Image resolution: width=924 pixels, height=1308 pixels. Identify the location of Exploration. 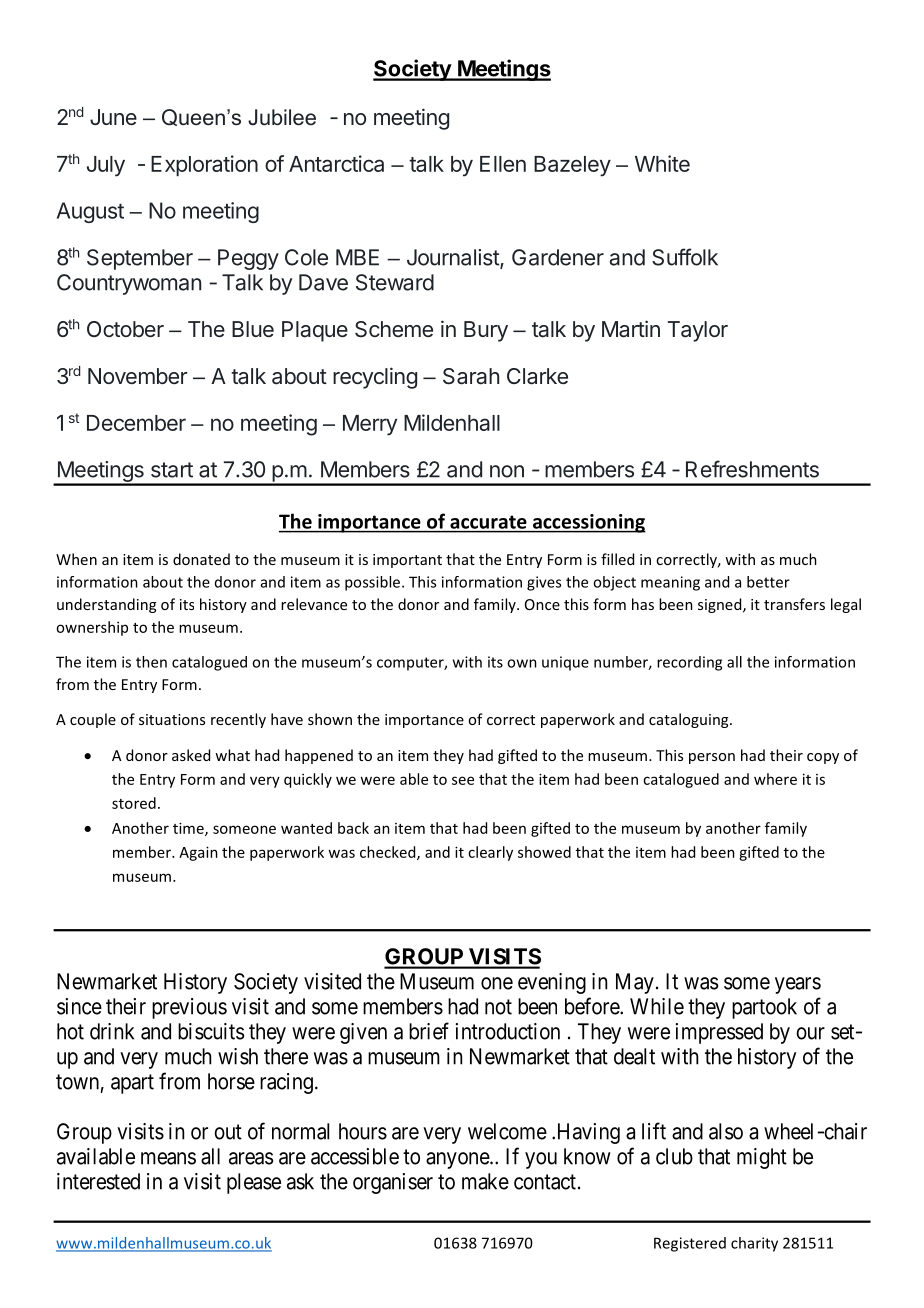
(204, 165).
